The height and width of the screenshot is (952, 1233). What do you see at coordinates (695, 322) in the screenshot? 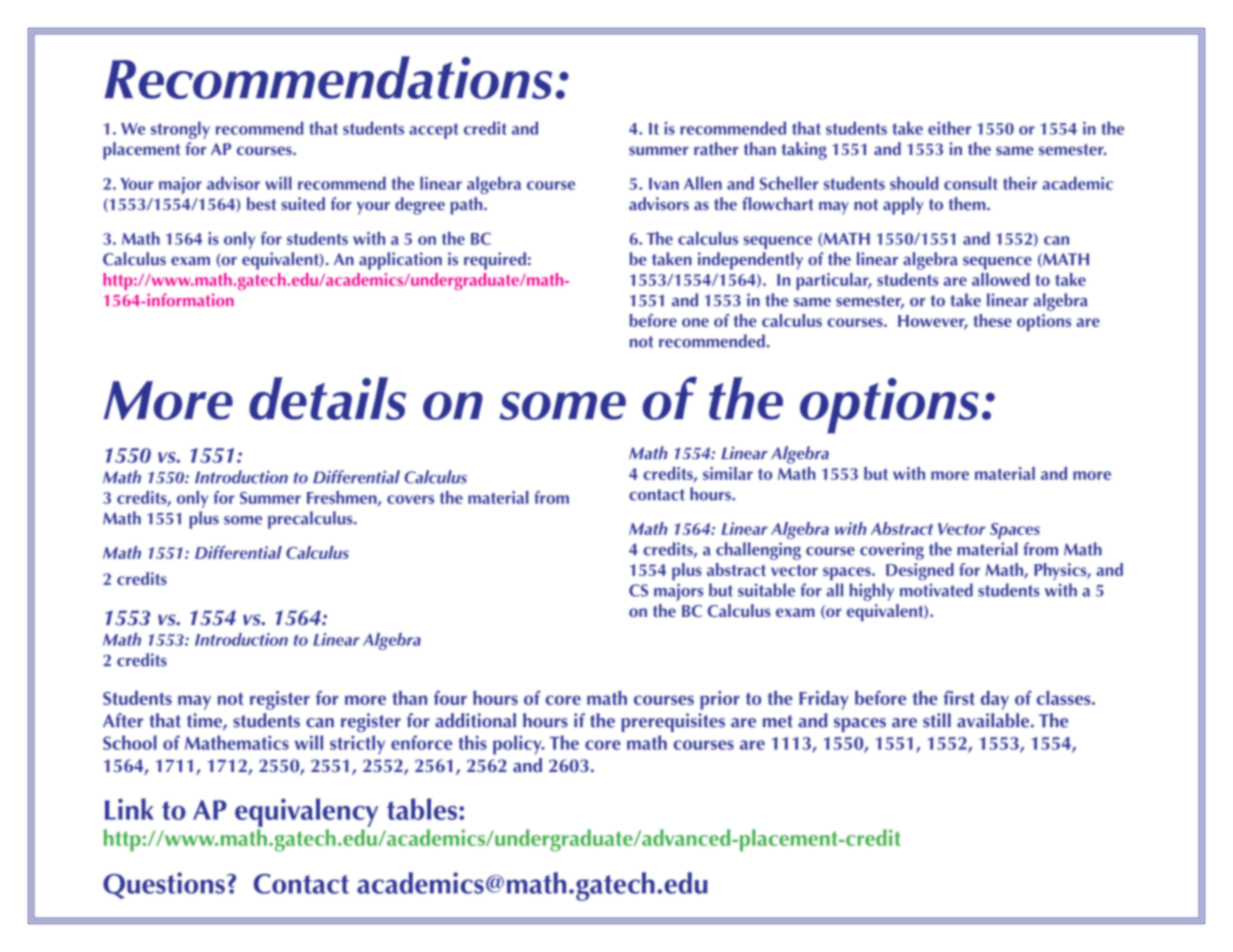
I see `one` at bounding box center [695, 322].
